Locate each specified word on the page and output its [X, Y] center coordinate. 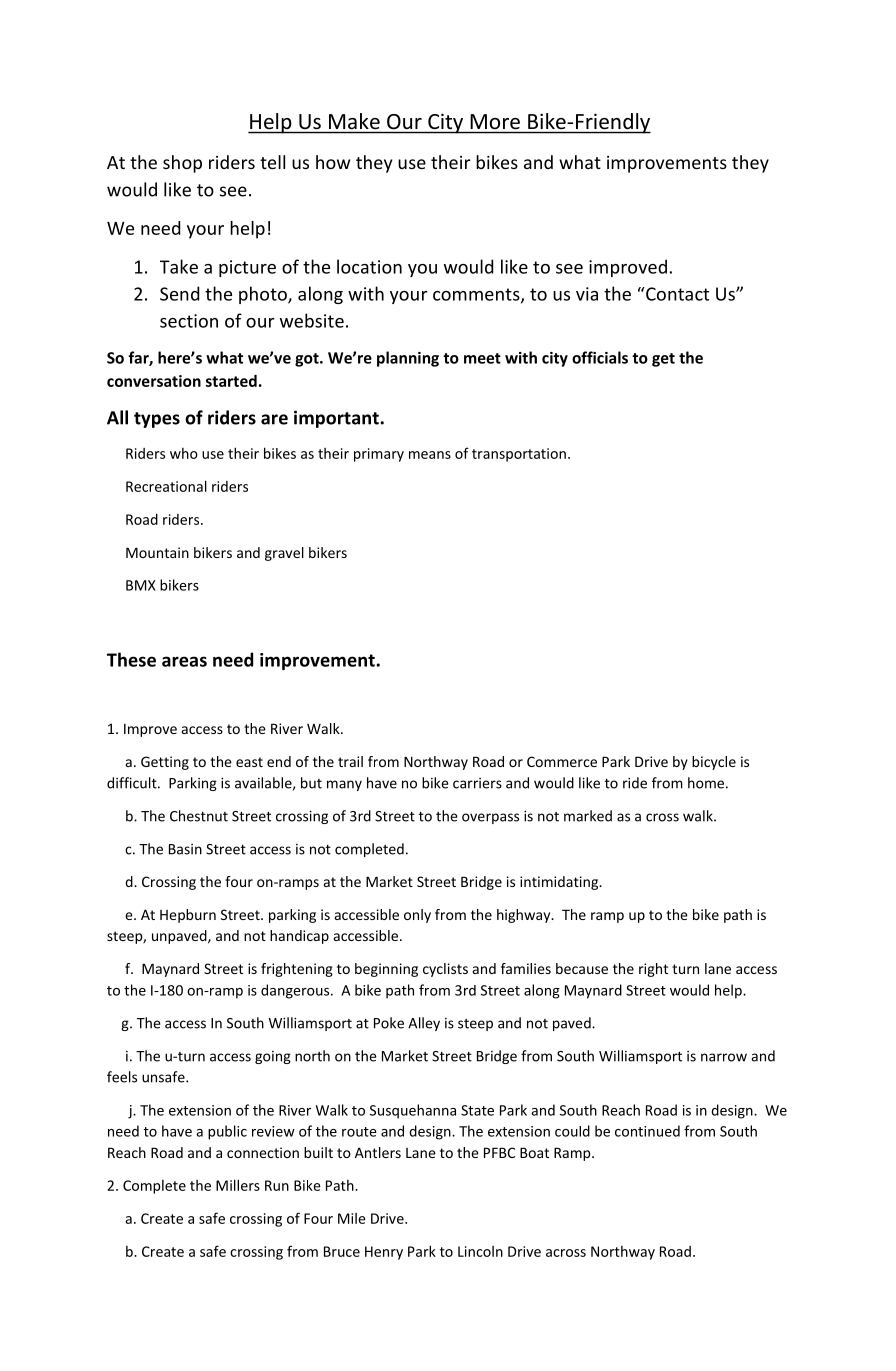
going [273, 1057]
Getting [165, 763]
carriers [477, 783]
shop [182, 164]
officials [600, 357]
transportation [519, 455]
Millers [238, 1185]
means [430, 455]
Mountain [157, 552]
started [231, 381]
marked [588, 816]
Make [354, 121]
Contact [676, 294]
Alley [424, 1024]
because [582, 968]
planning [408, 359]
